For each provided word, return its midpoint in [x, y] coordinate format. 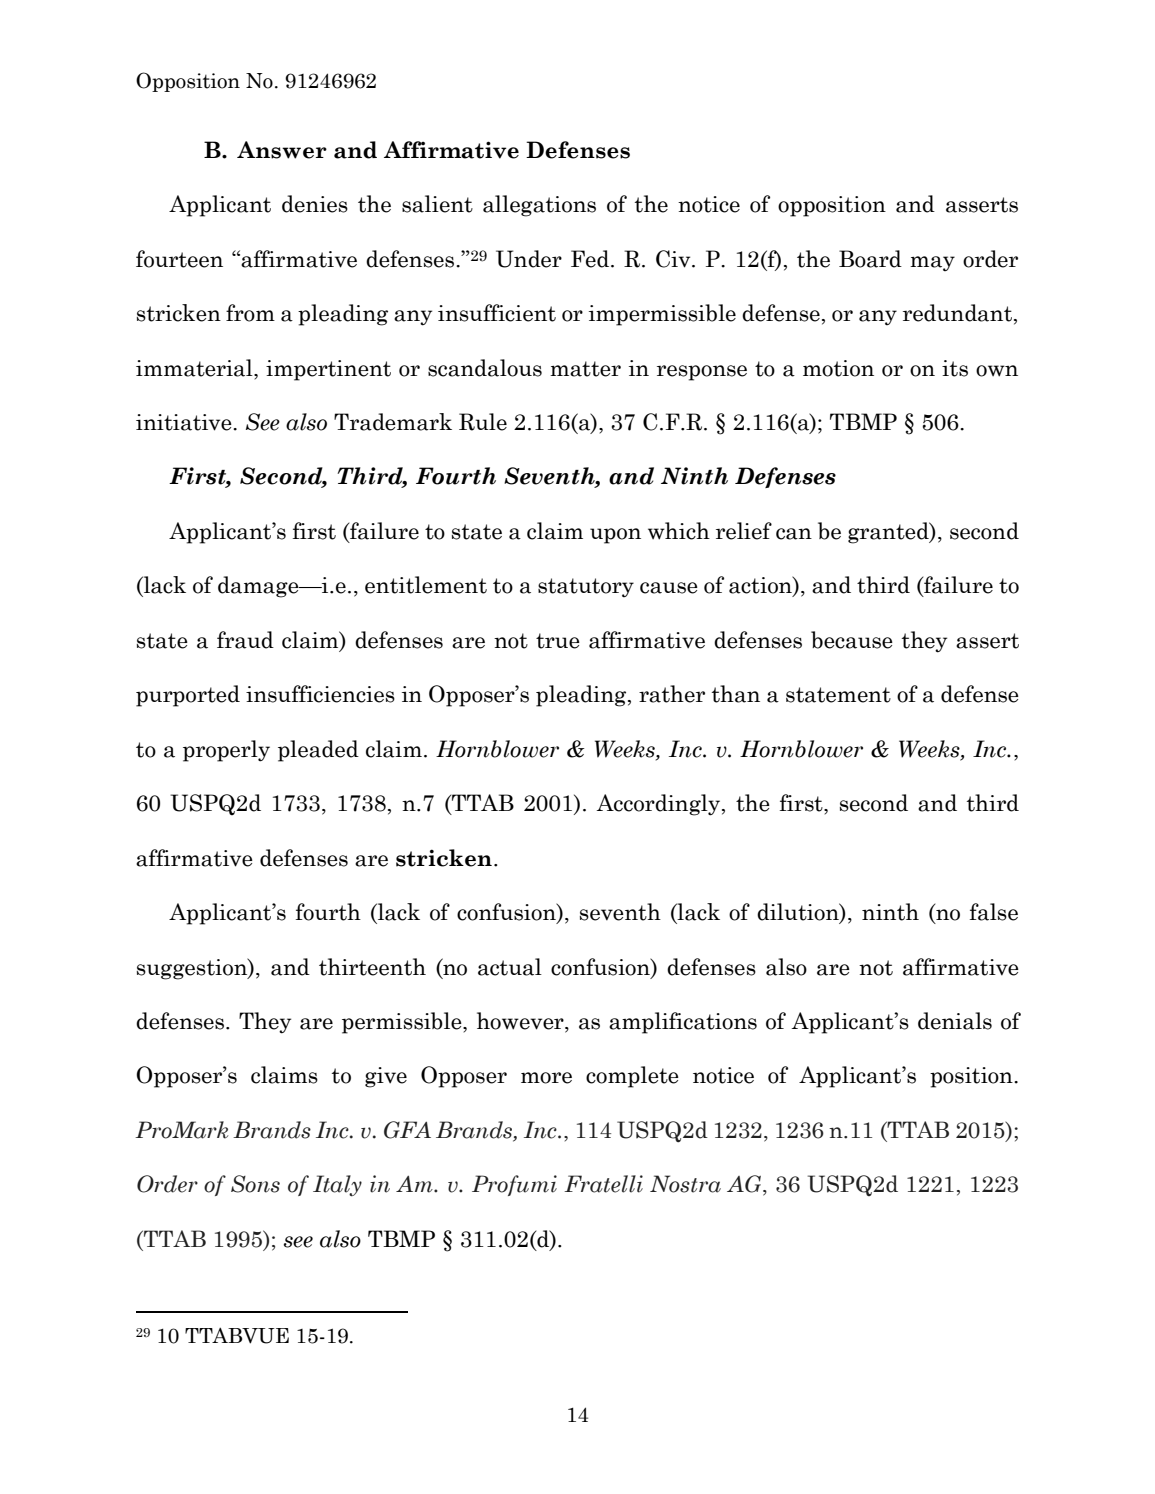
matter [585, 369]
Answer [282, 150]
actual [510, 967]
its [955, 368]
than [736, 694]
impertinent [328, 370]
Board [870, 259]
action [761, 586]
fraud [245, 640]
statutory [586, 587]
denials [955, 1021]
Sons [255, 1184]
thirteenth [372, 967]
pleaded [318, 751]
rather [672, 694]
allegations [539, 206]
